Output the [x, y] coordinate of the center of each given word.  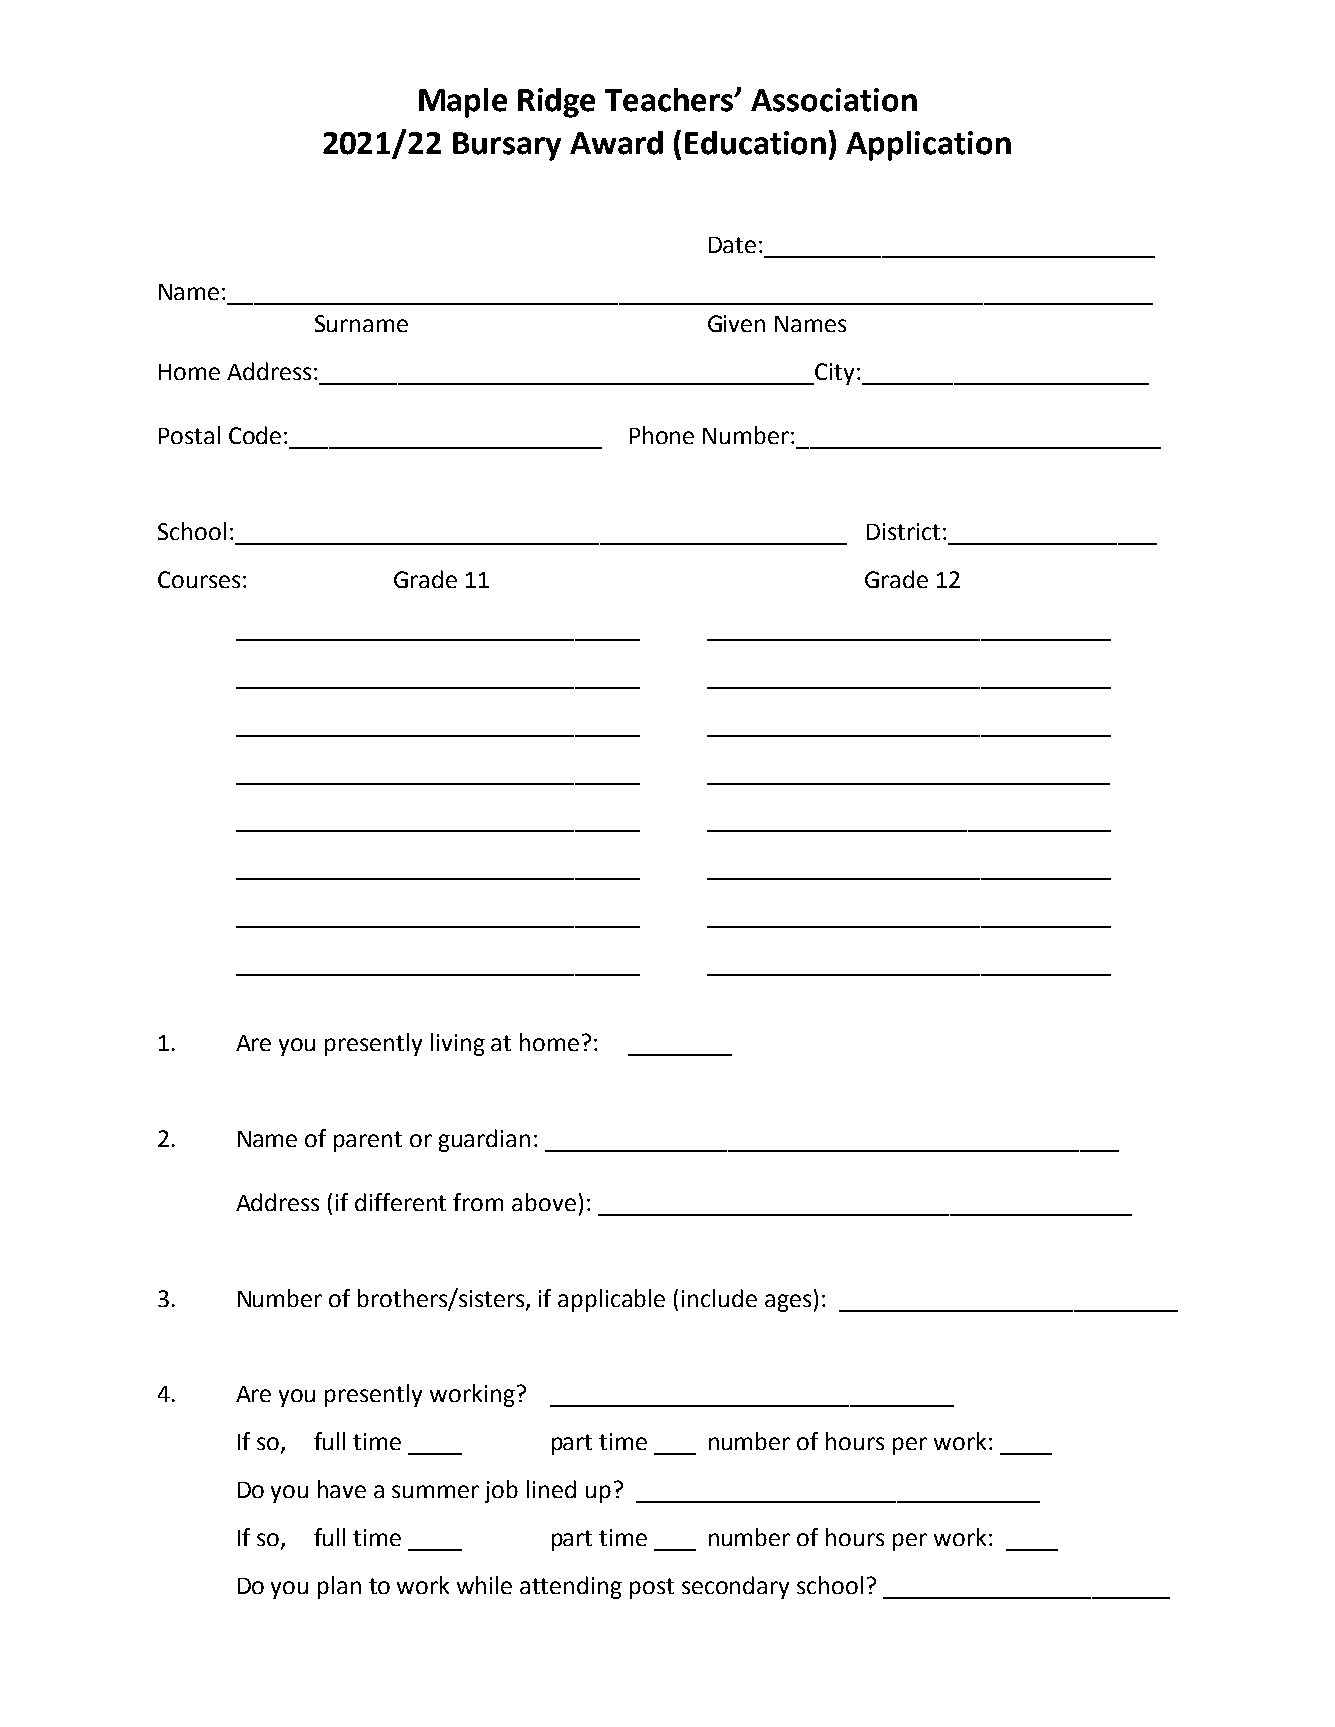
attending [571, 1587]
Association [834, 100]
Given [736, 323]
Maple [463, 103]
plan [339, 1587]
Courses [199, 579]
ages [788, 1303]
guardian [484, 1140]
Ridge [556, 103]
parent [368, 1141]
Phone [662, 435]
